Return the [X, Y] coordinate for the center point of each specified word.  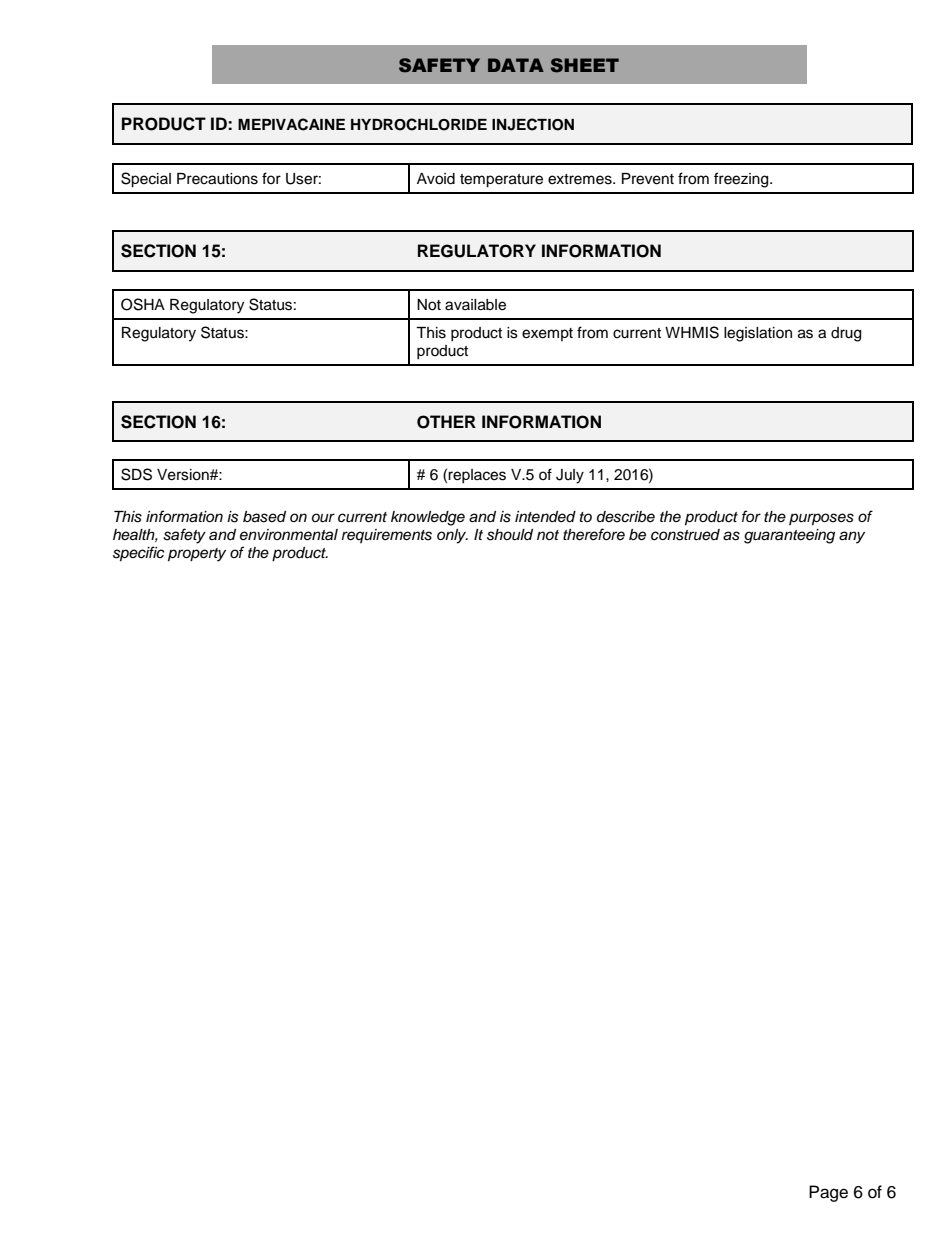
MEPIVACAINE [291, 124]
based [264, 517]
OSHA [143, 304]
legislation [758, 334]
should [510, 535]
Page [828, 1193]
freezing [742, 180]
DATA [516, 65]
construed [685, 535]
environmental [289, 534]
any [852, 537]
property [197, 555]
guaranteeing [789, 536]
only [452, 536]
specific [139, 554]
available [475, 305]
